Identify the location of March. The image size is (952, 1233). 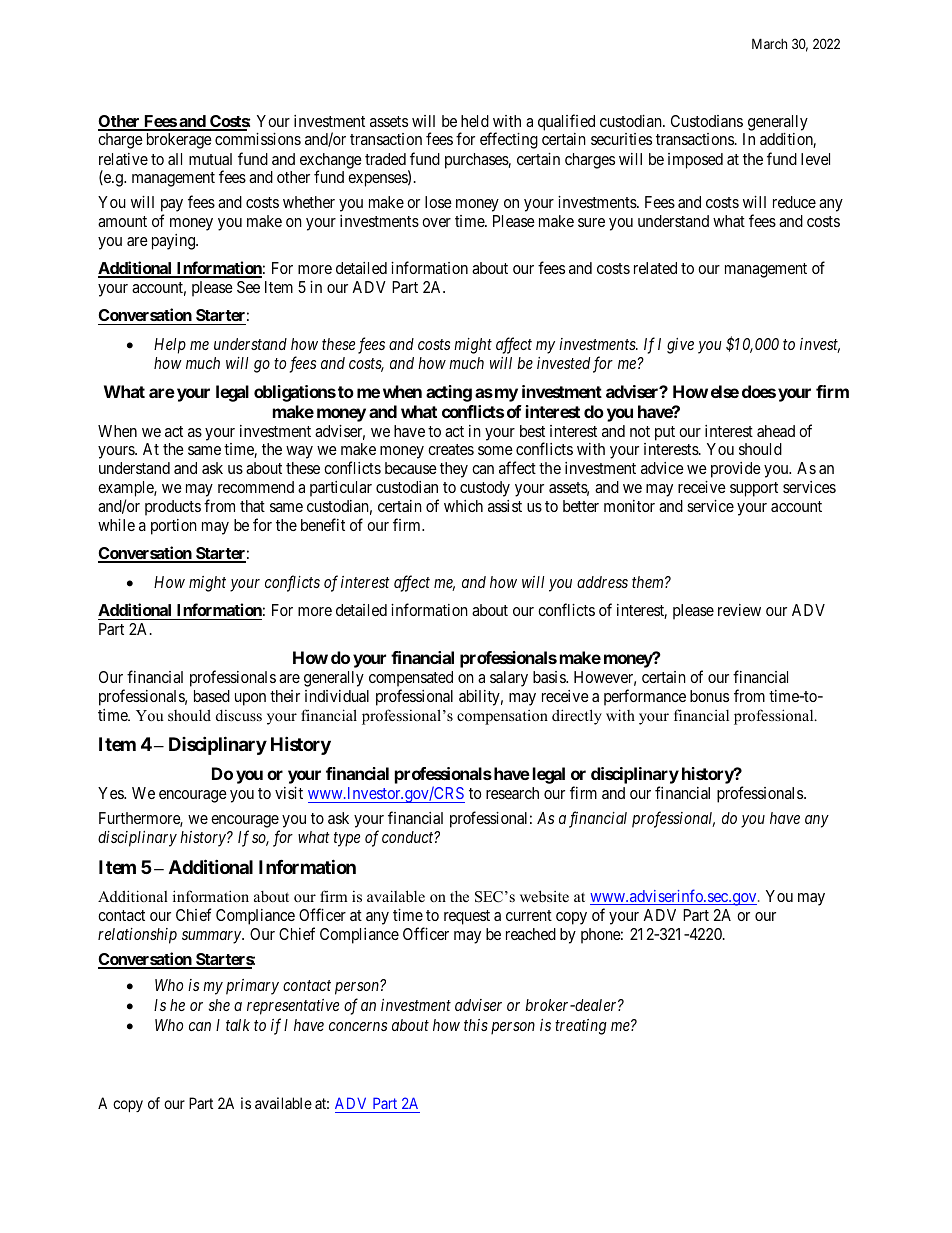
(769, 43).
